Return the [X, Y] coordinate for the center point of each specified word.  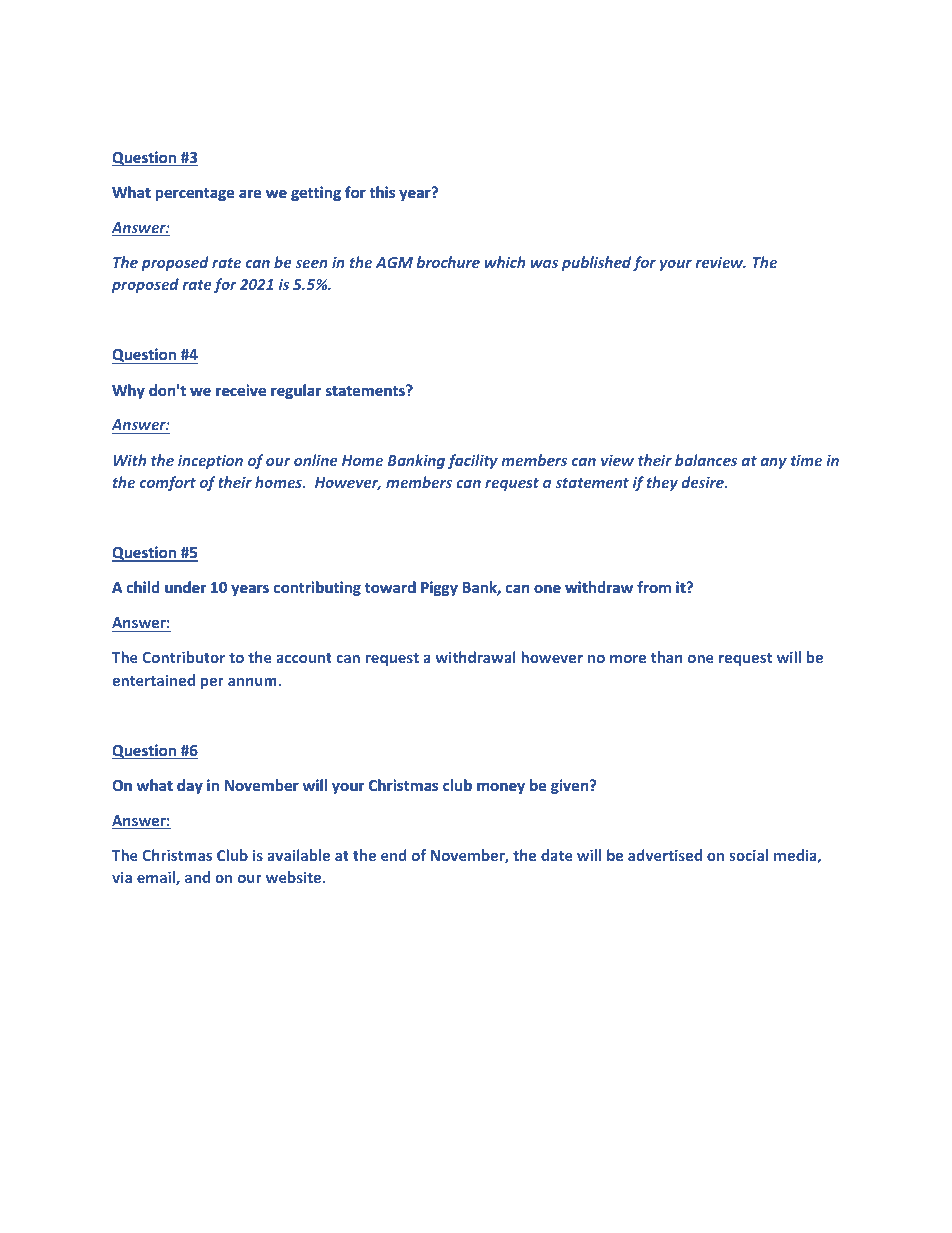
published [596, 263]
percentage [195, 194]
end [394, 855]
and [197, 877]
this [382, 192]
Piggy [439, 588]
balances [706, 460]
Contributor [183, 657]
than [667, 657]
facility [473, 461]
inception [210, 461]
